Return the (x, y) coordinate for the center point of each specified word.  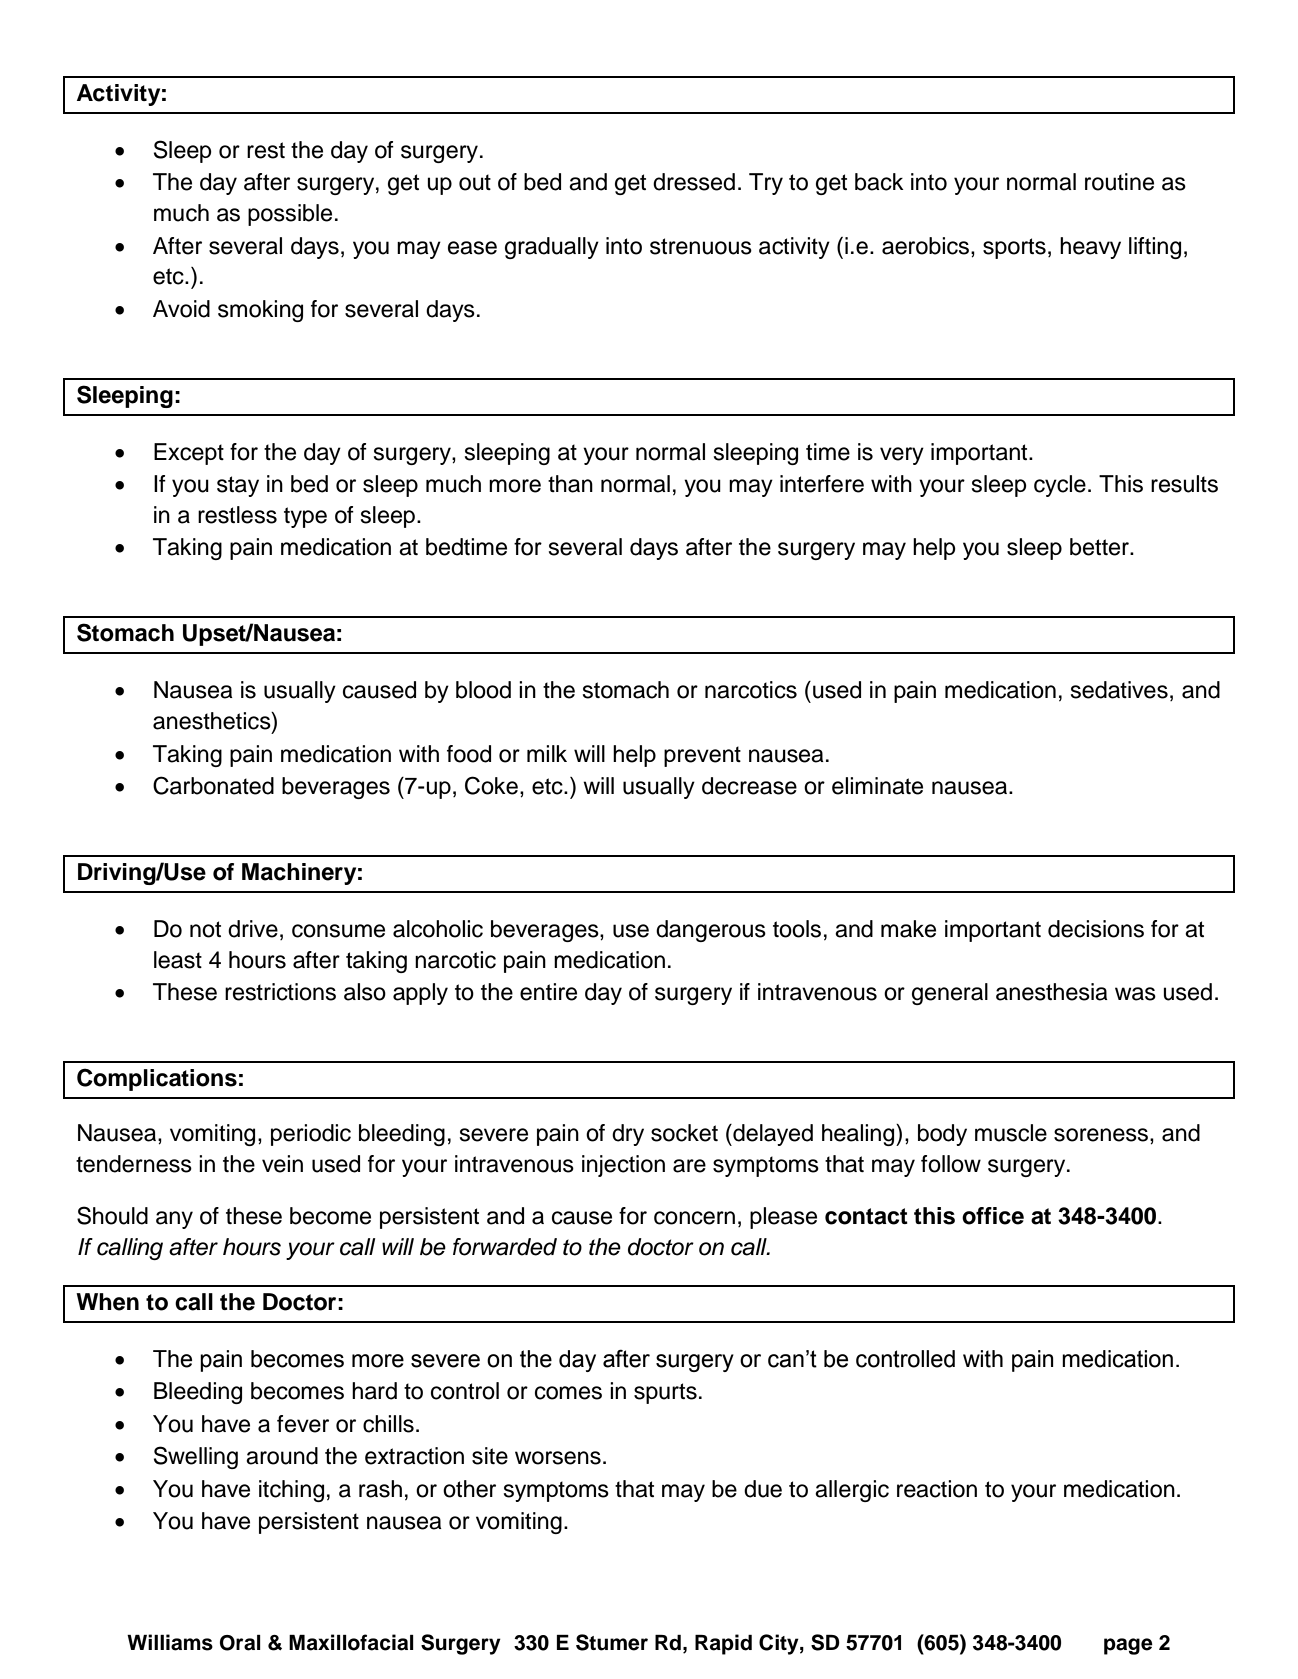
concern (694, 1218)
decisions (1096, 929)
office (993, 1216)
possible (290, 215)
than (570, 484)
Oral (240, 1643)
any (174, 1220)
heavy (1090, 248)
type (305, 517)
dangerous (711, 931)
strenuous (701, 246)
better (1100, 547)
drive (253, 929)
